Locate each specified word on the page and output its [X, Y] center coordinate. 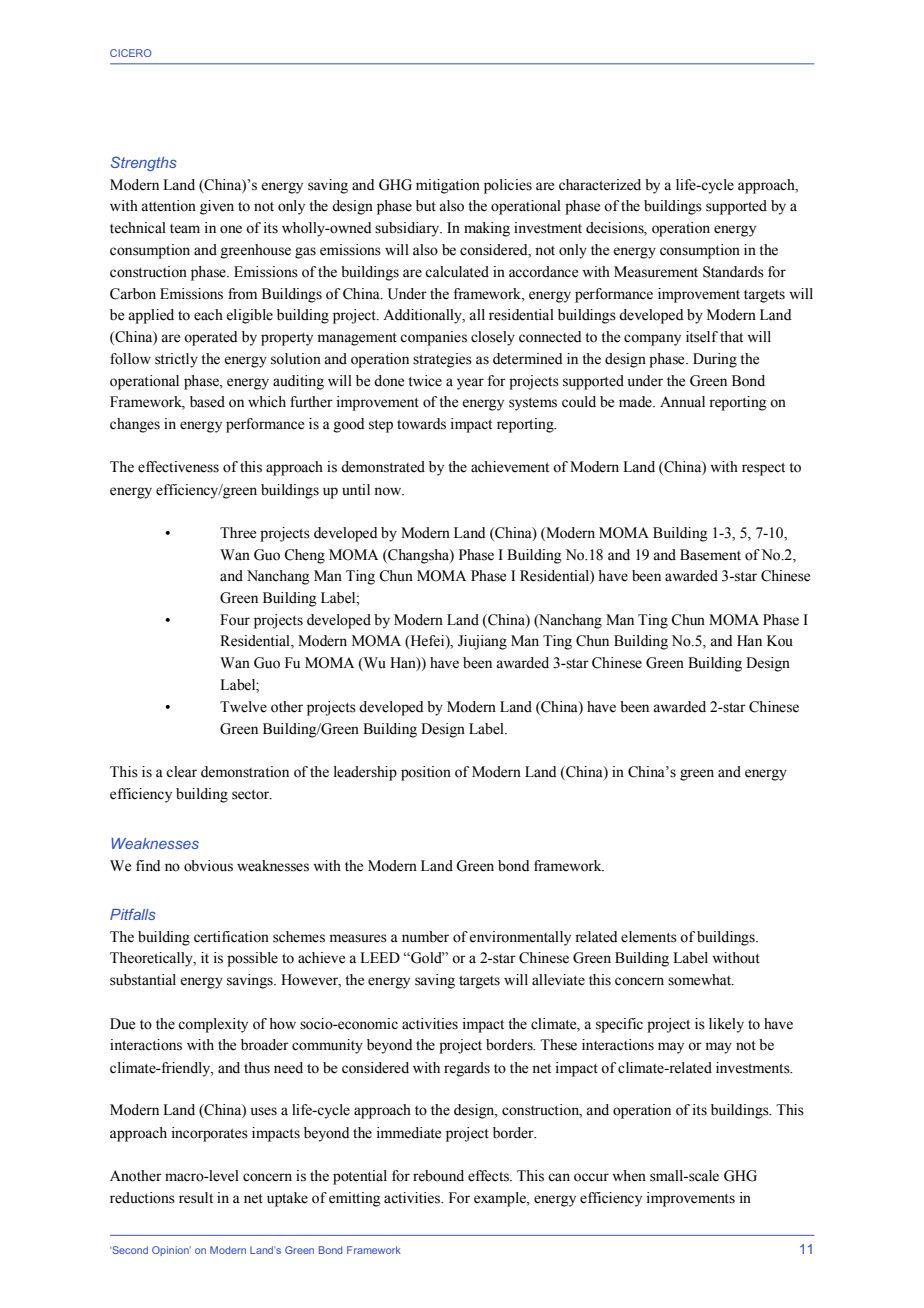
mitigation [448, 186]
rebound [438, 1176]
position [426, 773]
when [629, 1176]
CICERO [130, 53]
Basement [710, 555]
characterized [600, 185]
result [196, 1198]
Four [235, 620]
